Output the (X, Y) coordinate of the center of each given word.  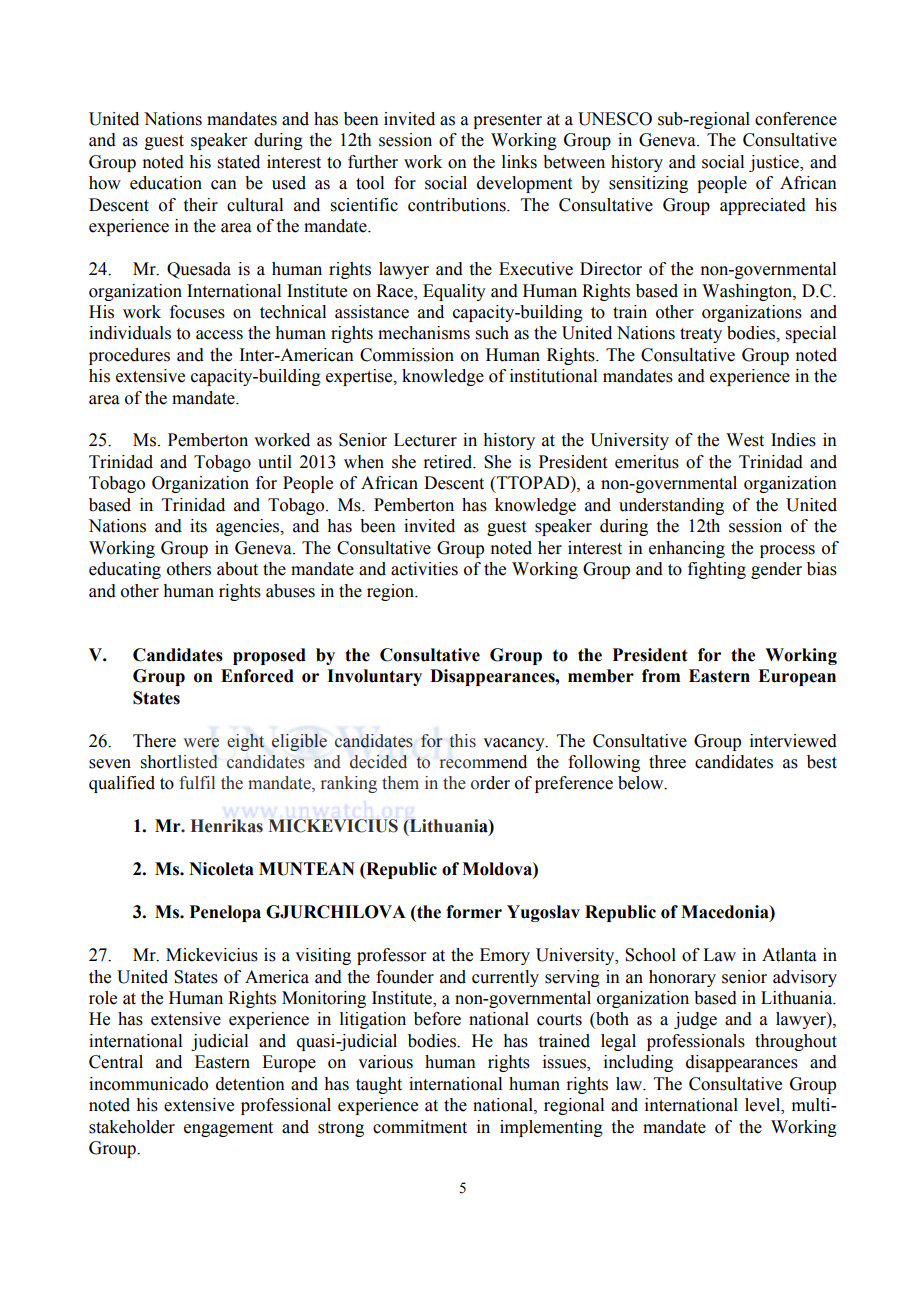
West (745, 440)
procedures (129, 356)
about (237, 569)
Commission (407, 355)
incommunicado (148, 1084)
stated (239, 162)
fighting (717, 570)
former (474, 912)
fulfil (197, 783)
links (519, 162)
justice (775, 163)
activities (424, 569)
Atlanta (789, 955)
